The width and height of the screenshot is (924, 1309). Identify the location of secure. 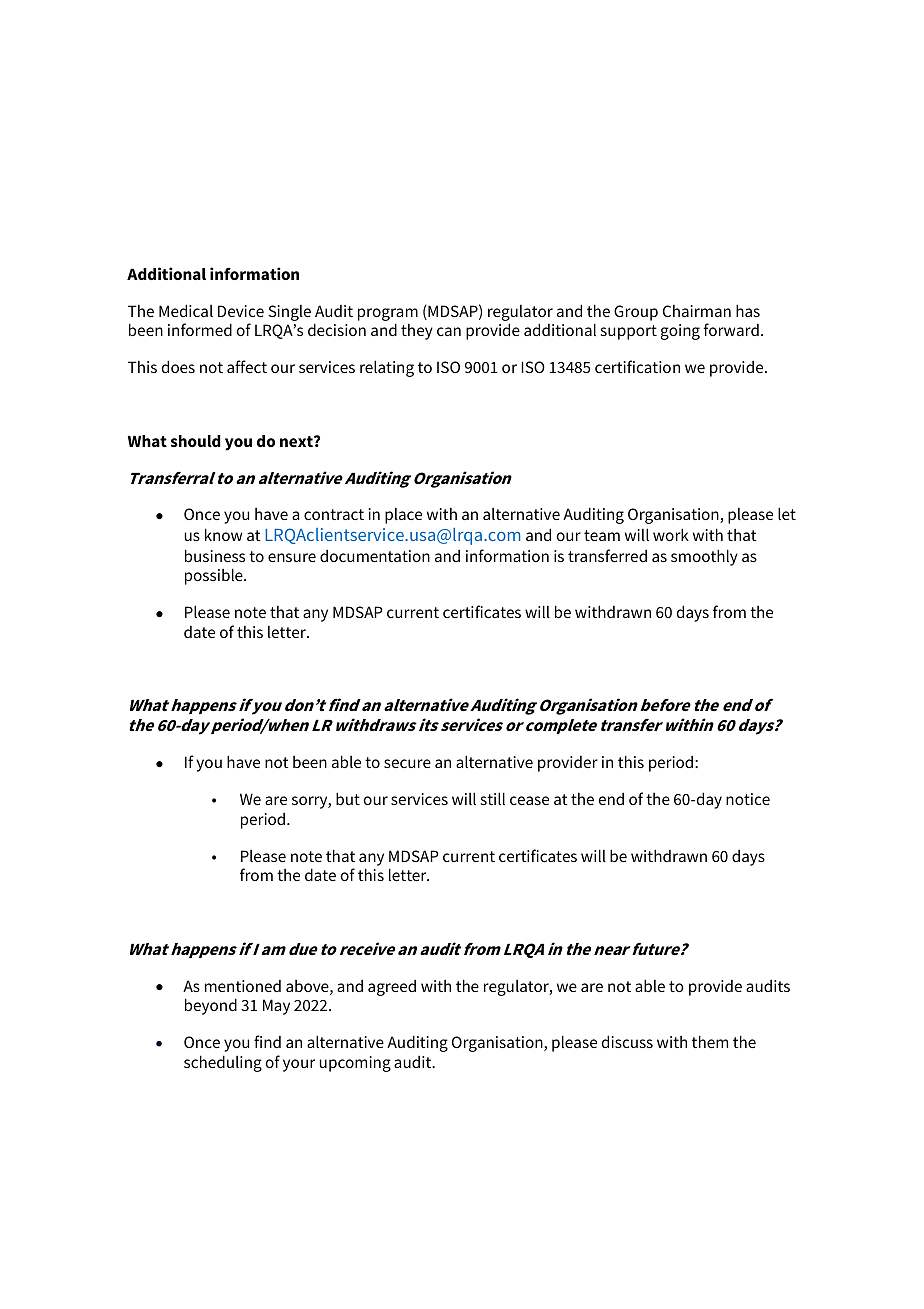
(407, 763).
